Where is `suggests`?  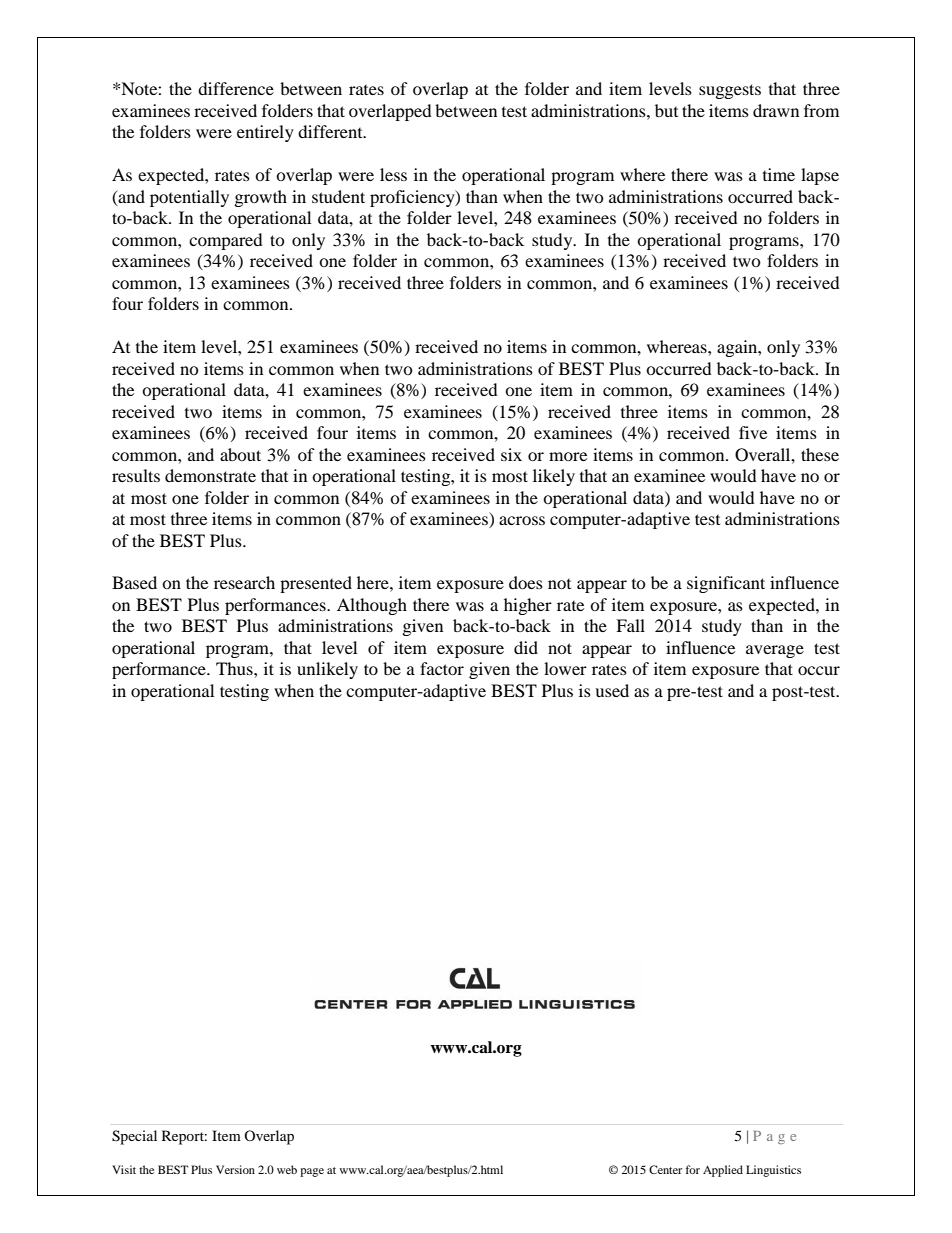 suggests is located at coordinates (730, 91).
